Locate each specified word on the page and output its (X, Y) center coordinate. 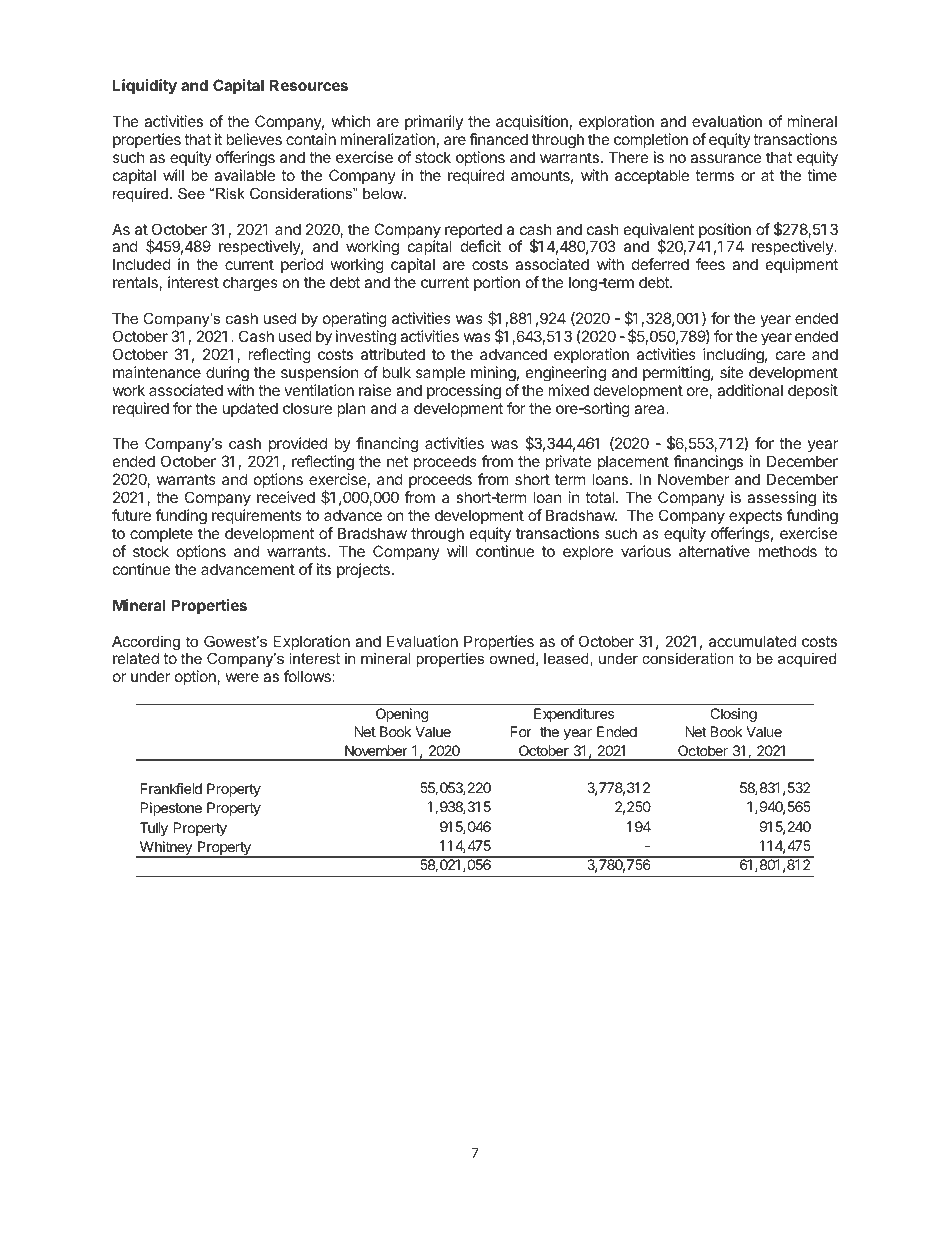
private (570, 464)
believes (254, 139)
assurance (726, 158)
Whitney (165, 849)
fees (710, 264)
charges (250, 284)
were (242, 677)
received (286, 497)
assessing (781, 500)
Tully (154, 829)
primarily (434, 124)
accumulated (752, 641)
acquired (807, 660)
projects (363, 570)
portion (497, 283)
